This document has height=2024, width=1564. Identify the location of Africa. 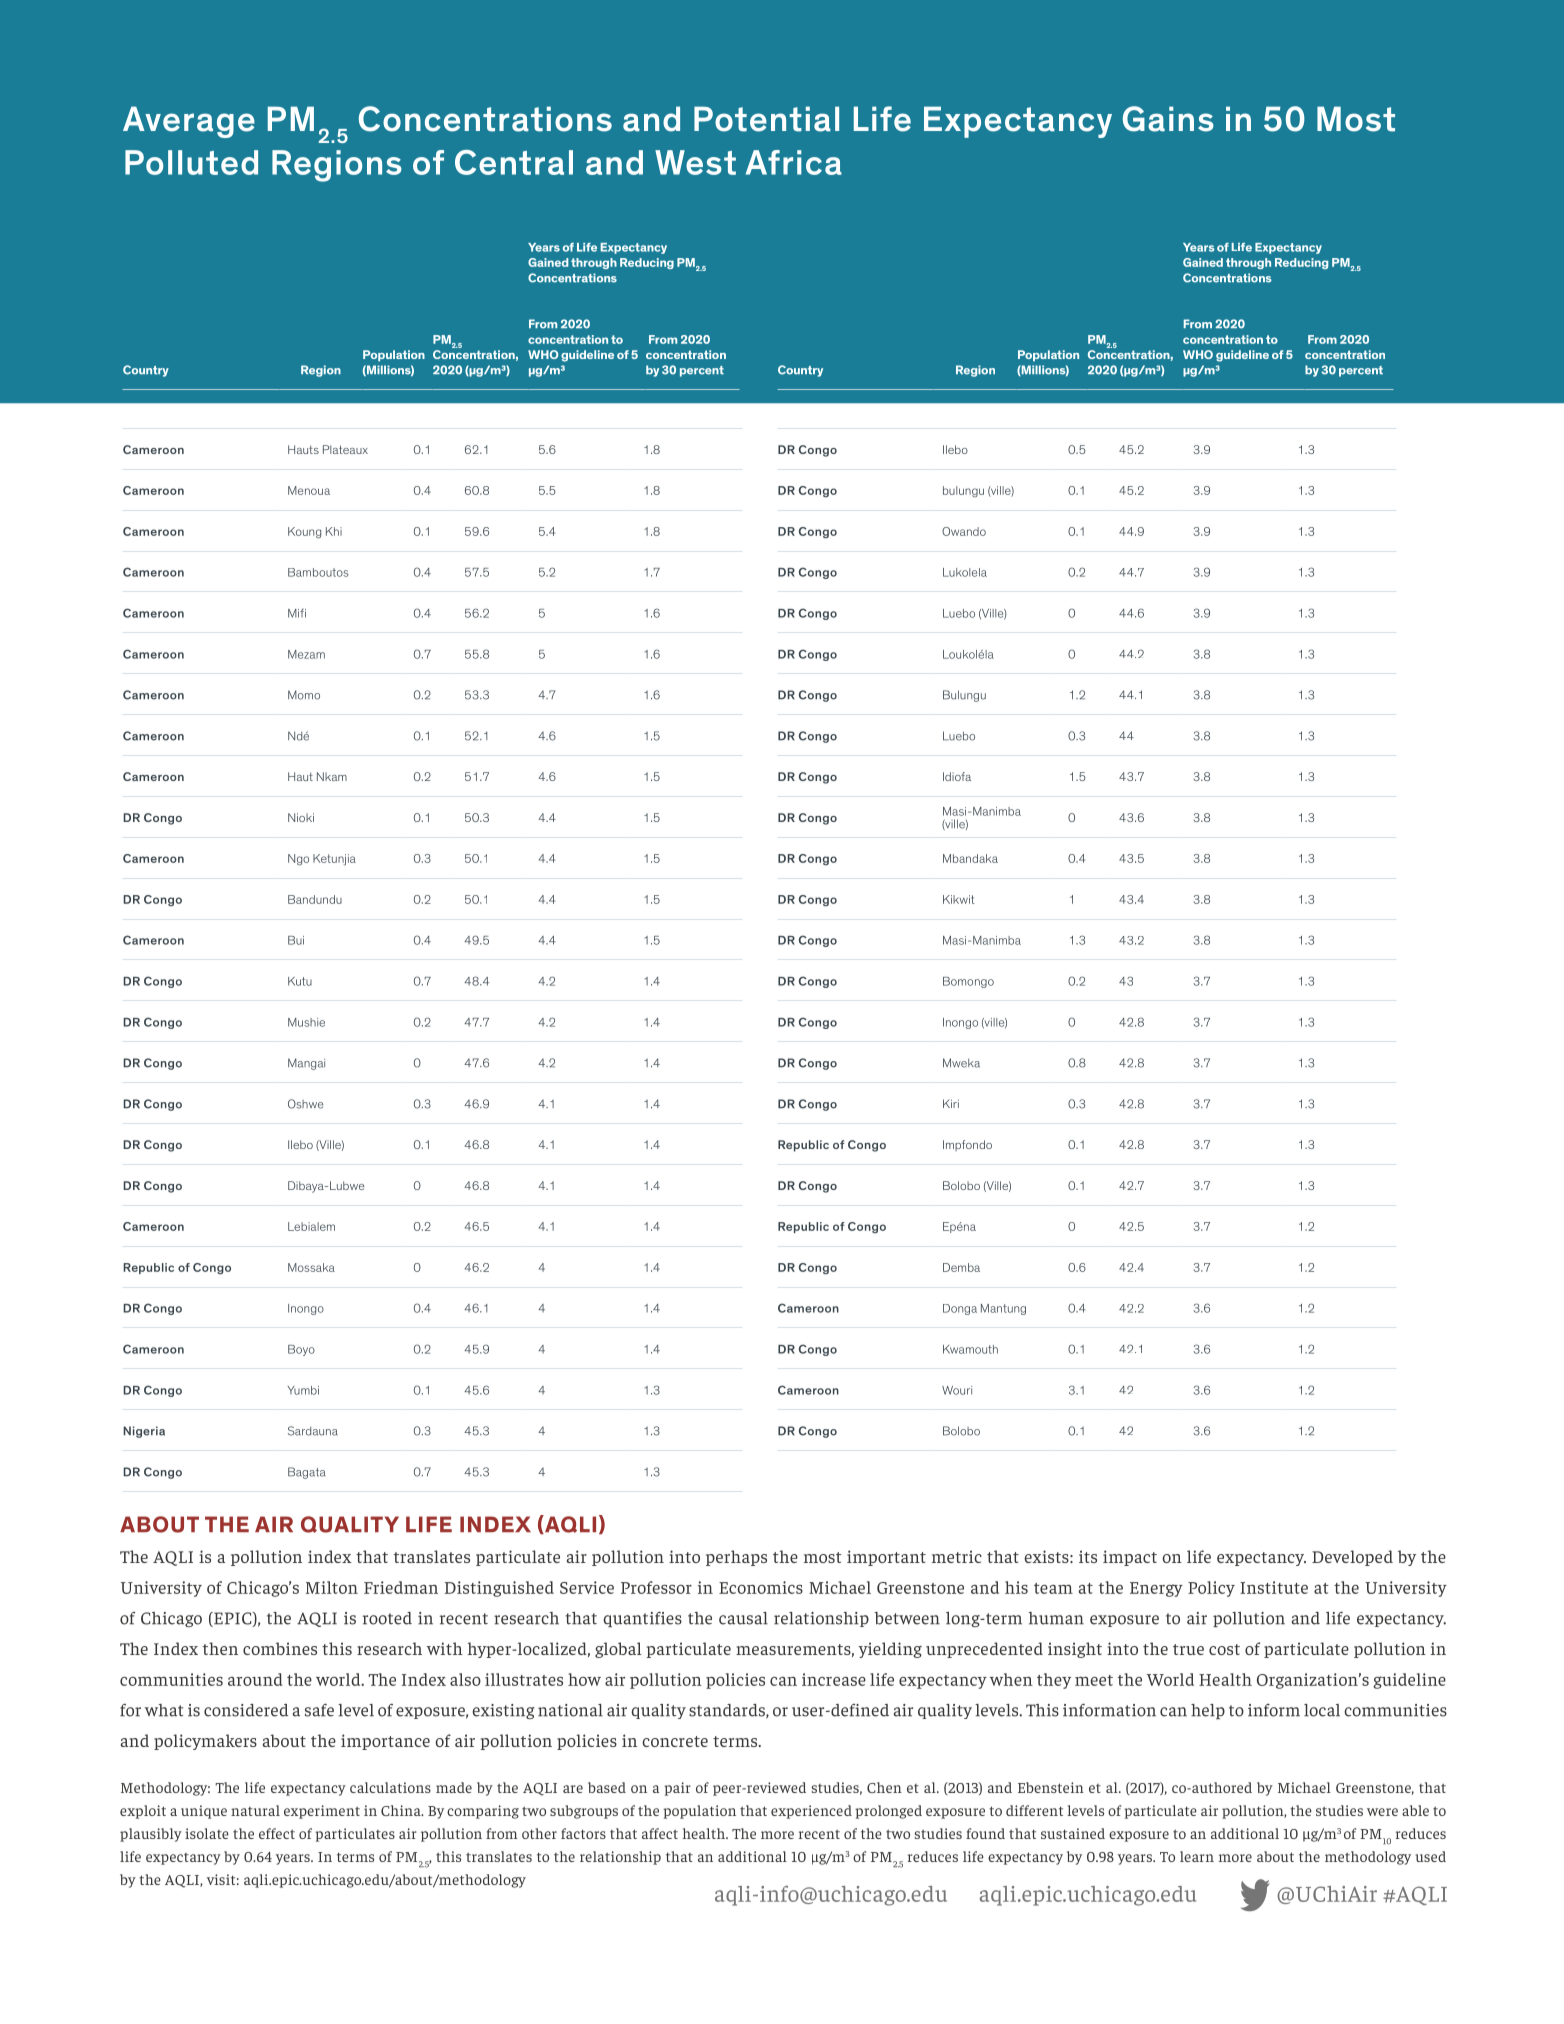
(794, 162).
